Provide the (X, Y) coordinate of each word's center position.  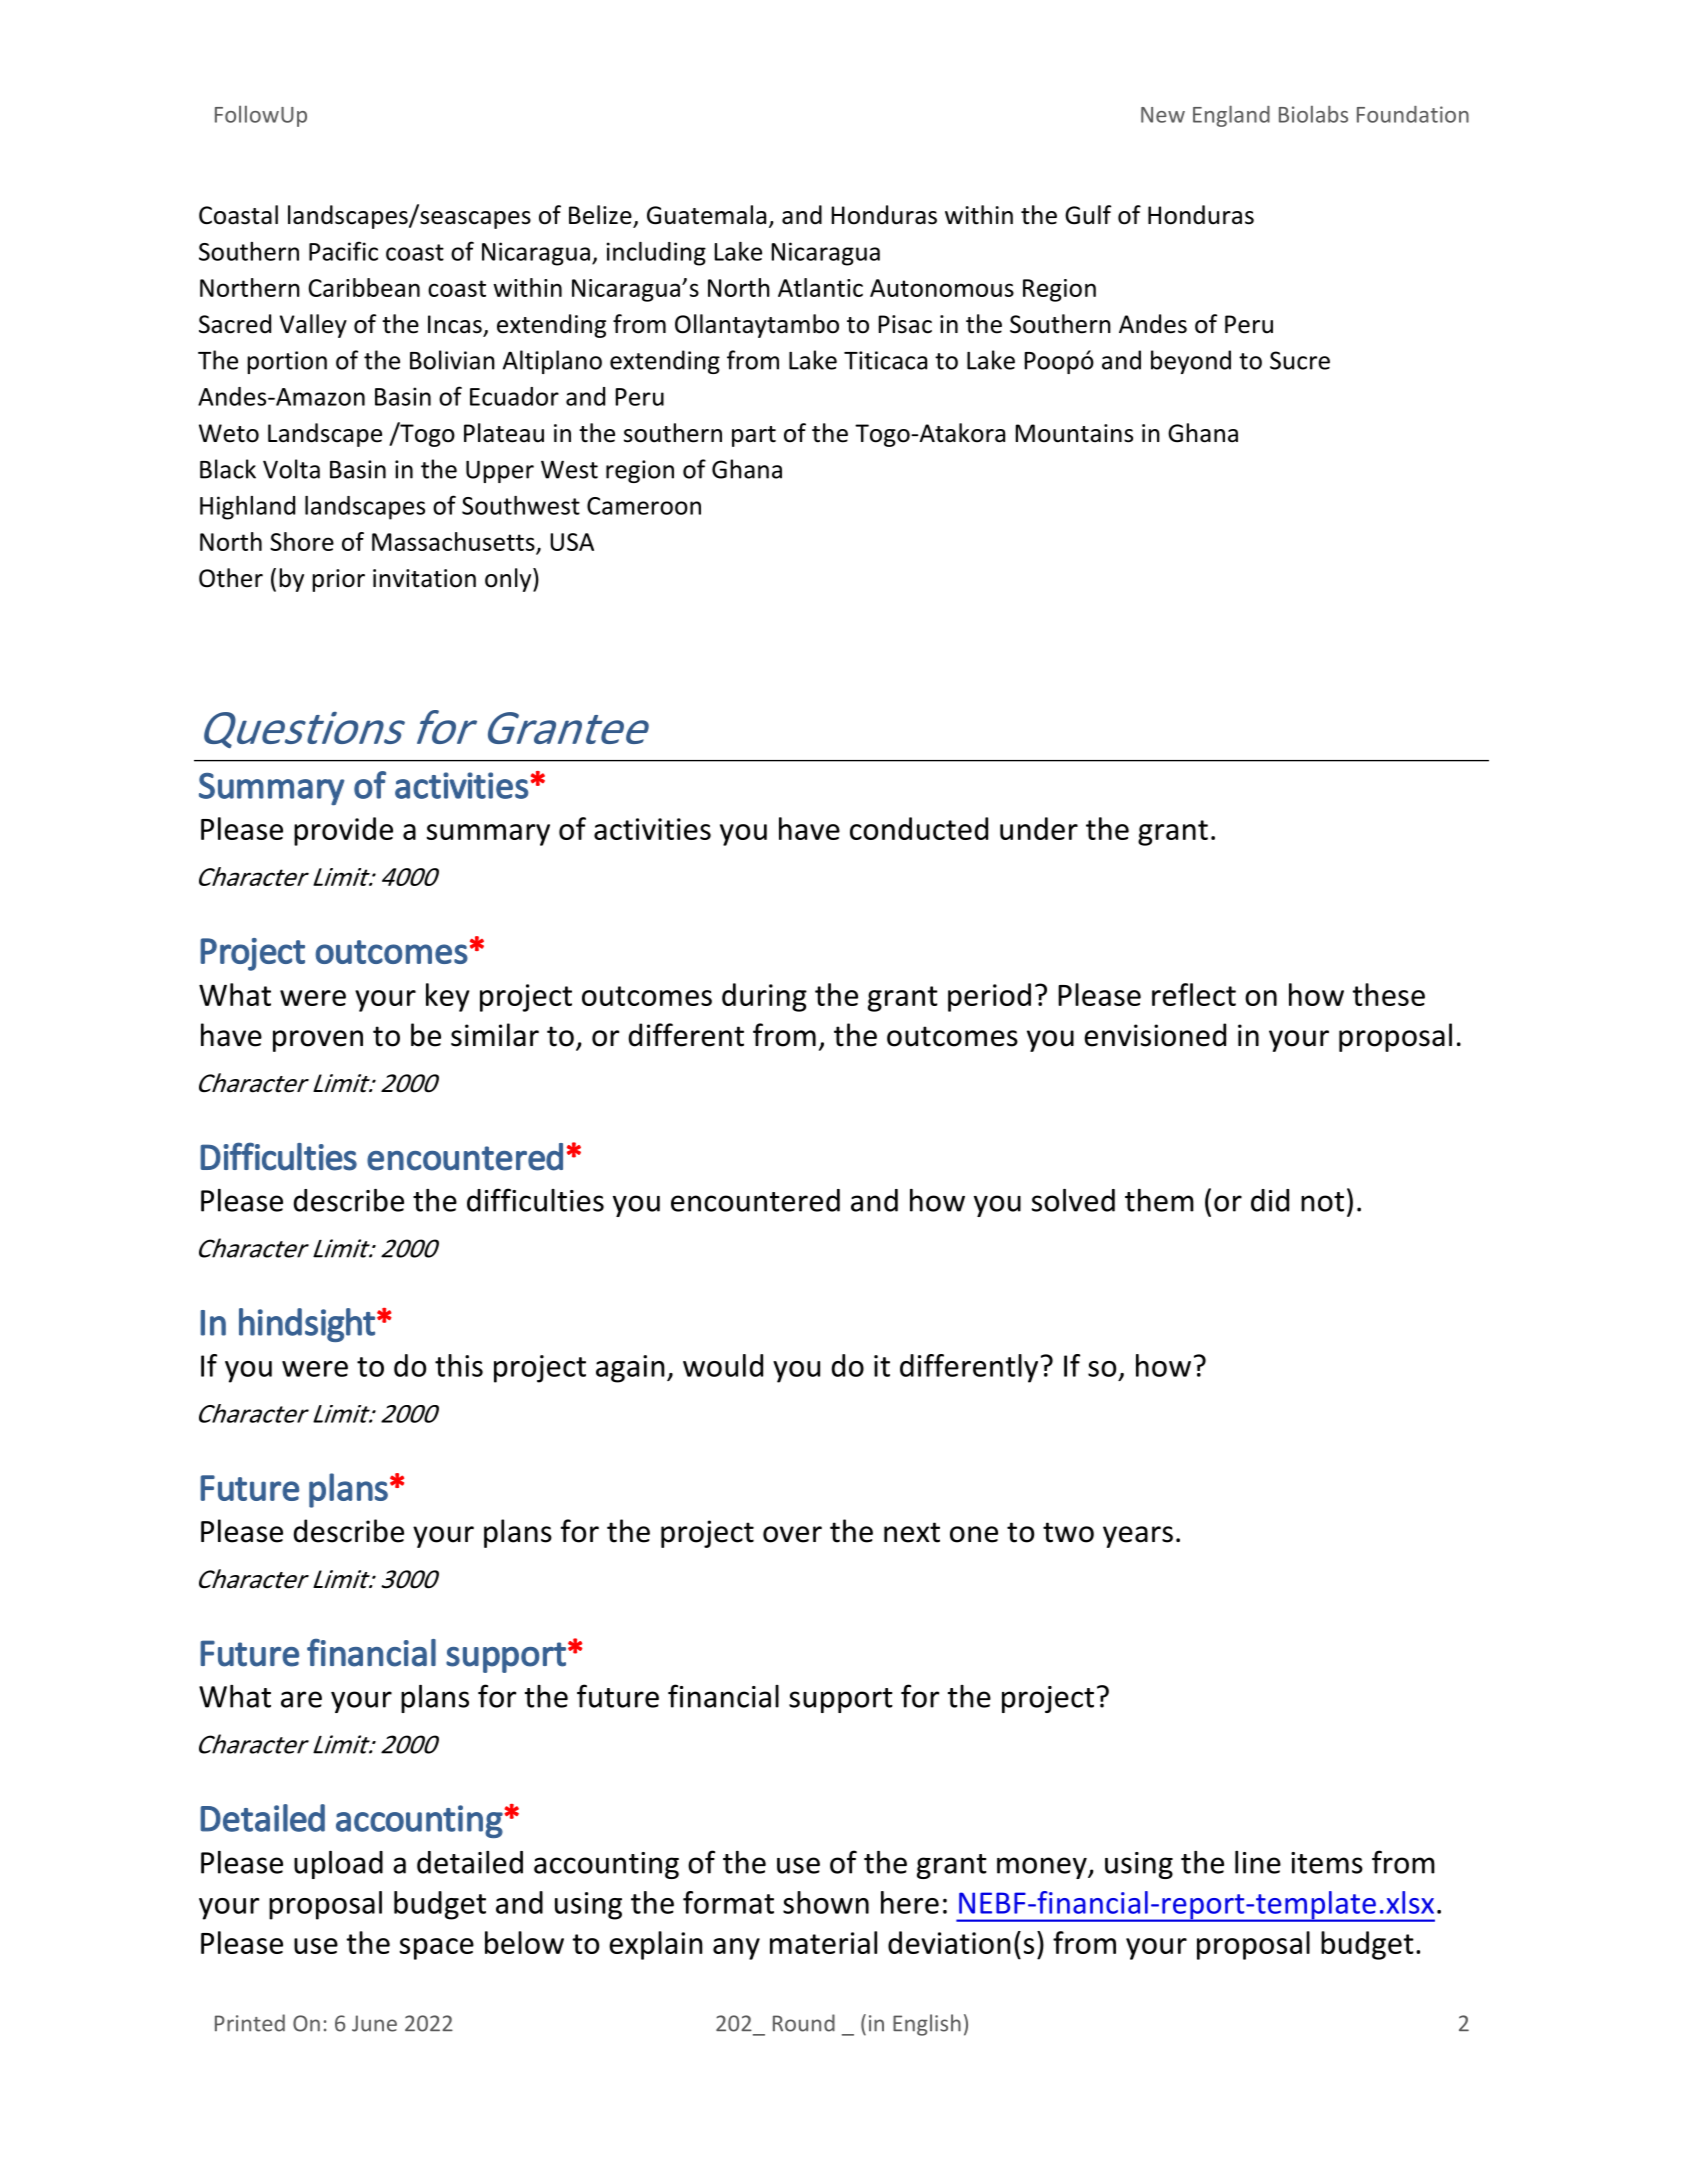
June (374, 2023)
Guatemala (706, 215)
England (1231, 116)
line (1258, 1862)
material (823, 1942)
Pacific (343, 251)
